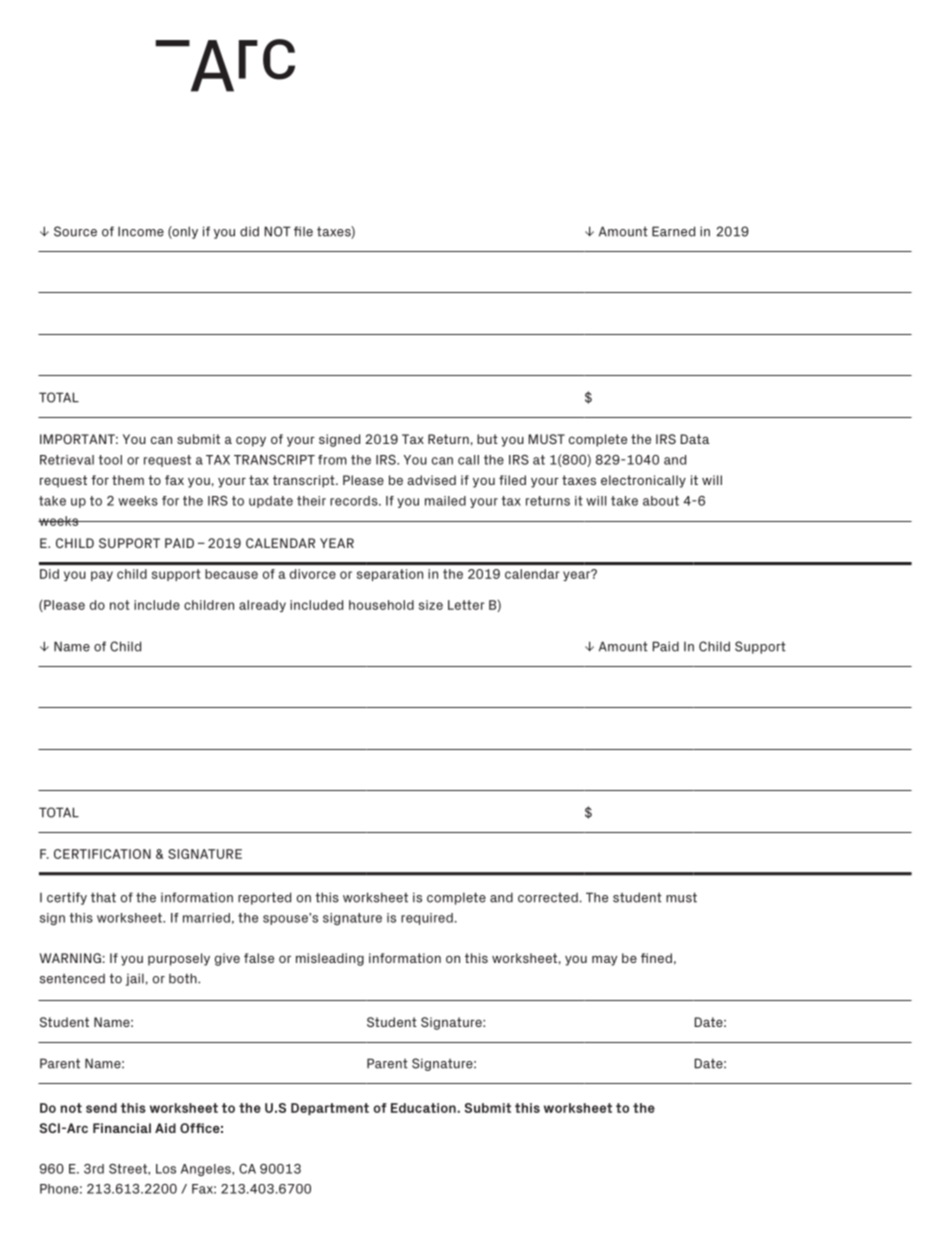  What do you see at coordinates (102, 854) in the document?
I see `CERTIFICATION` at bounding box center [102, 854].
